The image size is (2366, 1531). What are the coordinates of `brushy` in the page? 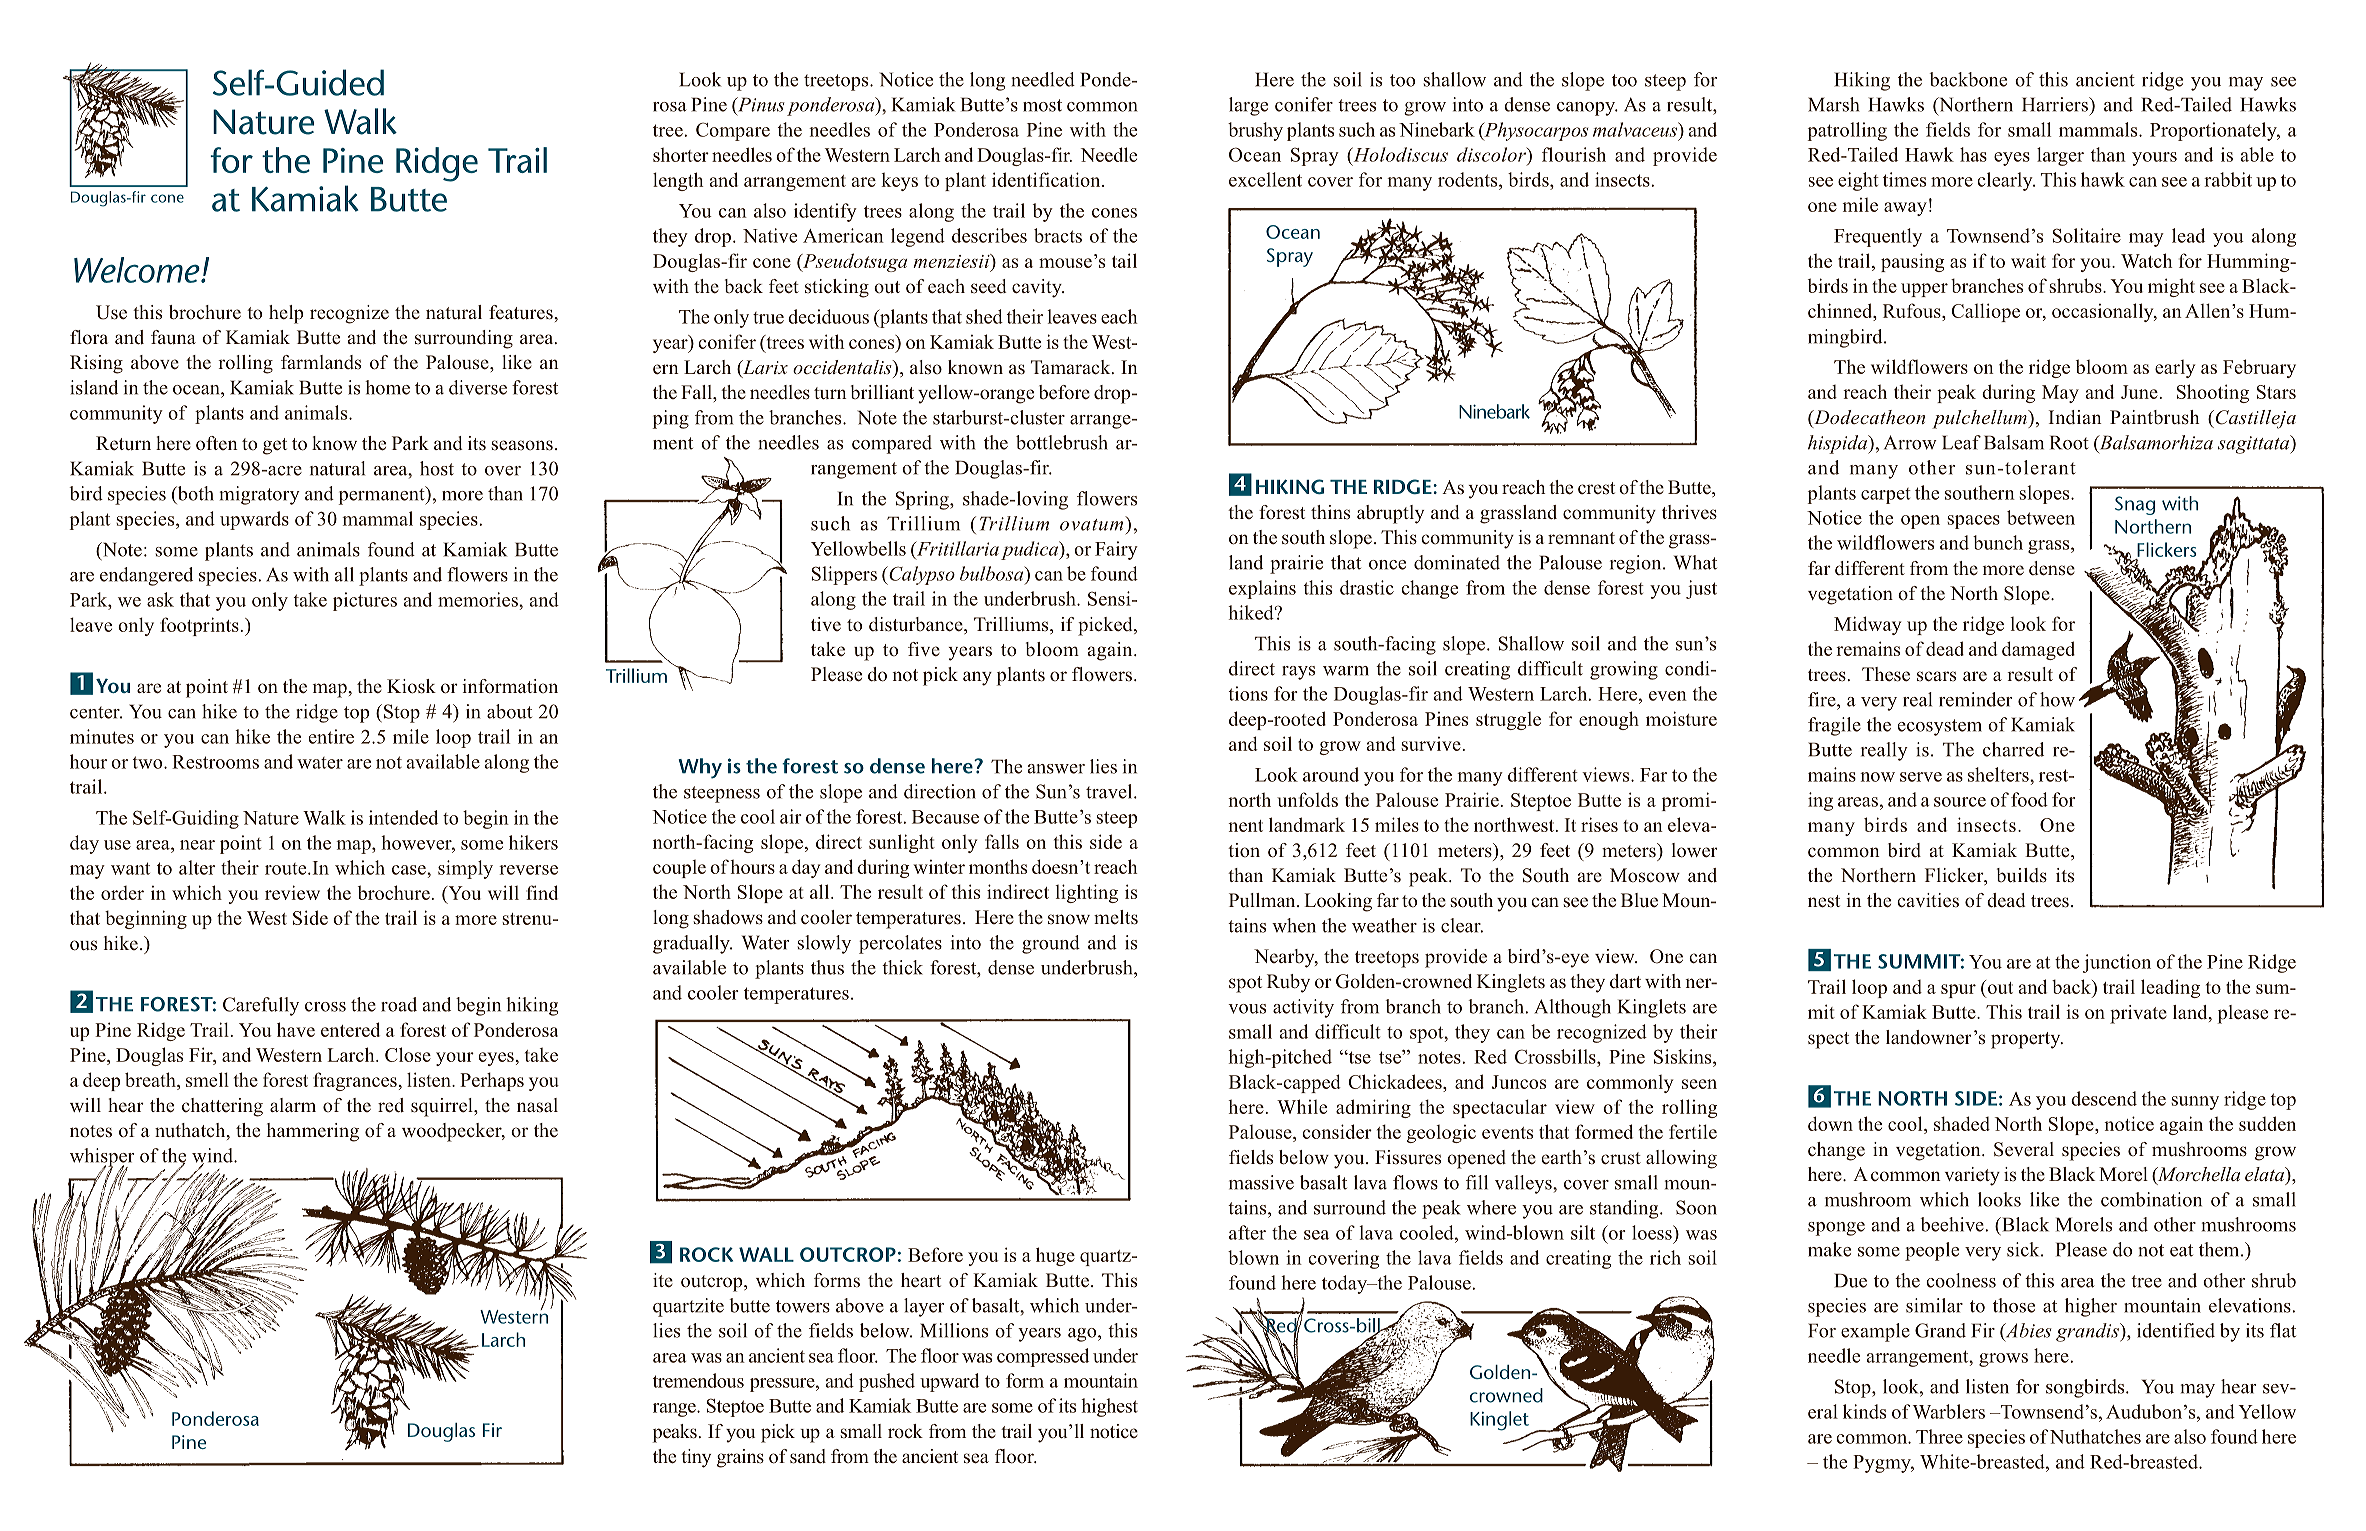 It's located at (1255, 131).
